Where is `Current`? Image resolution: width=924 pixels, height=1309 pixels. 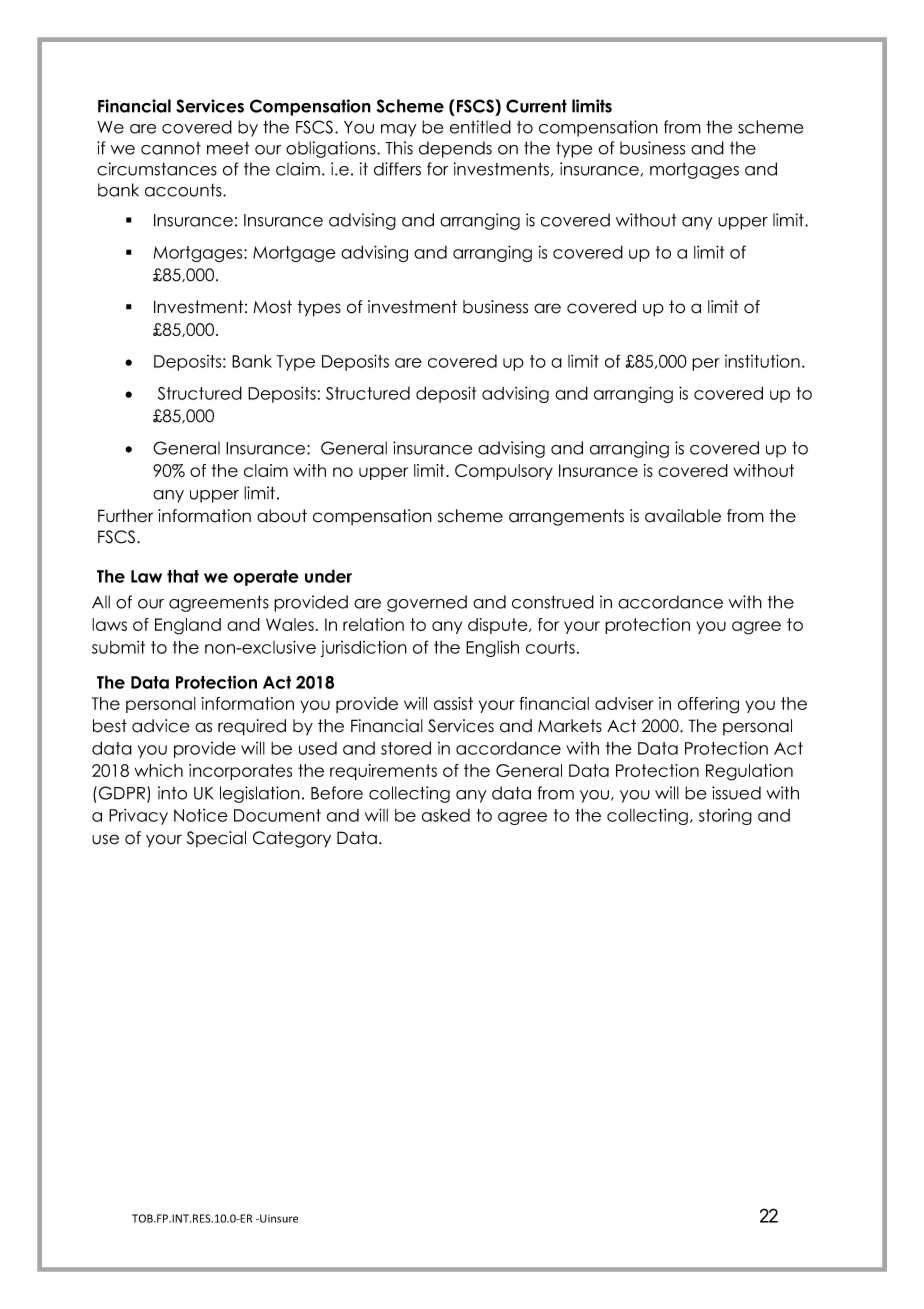
Current is located at coordinates (536, 106).
